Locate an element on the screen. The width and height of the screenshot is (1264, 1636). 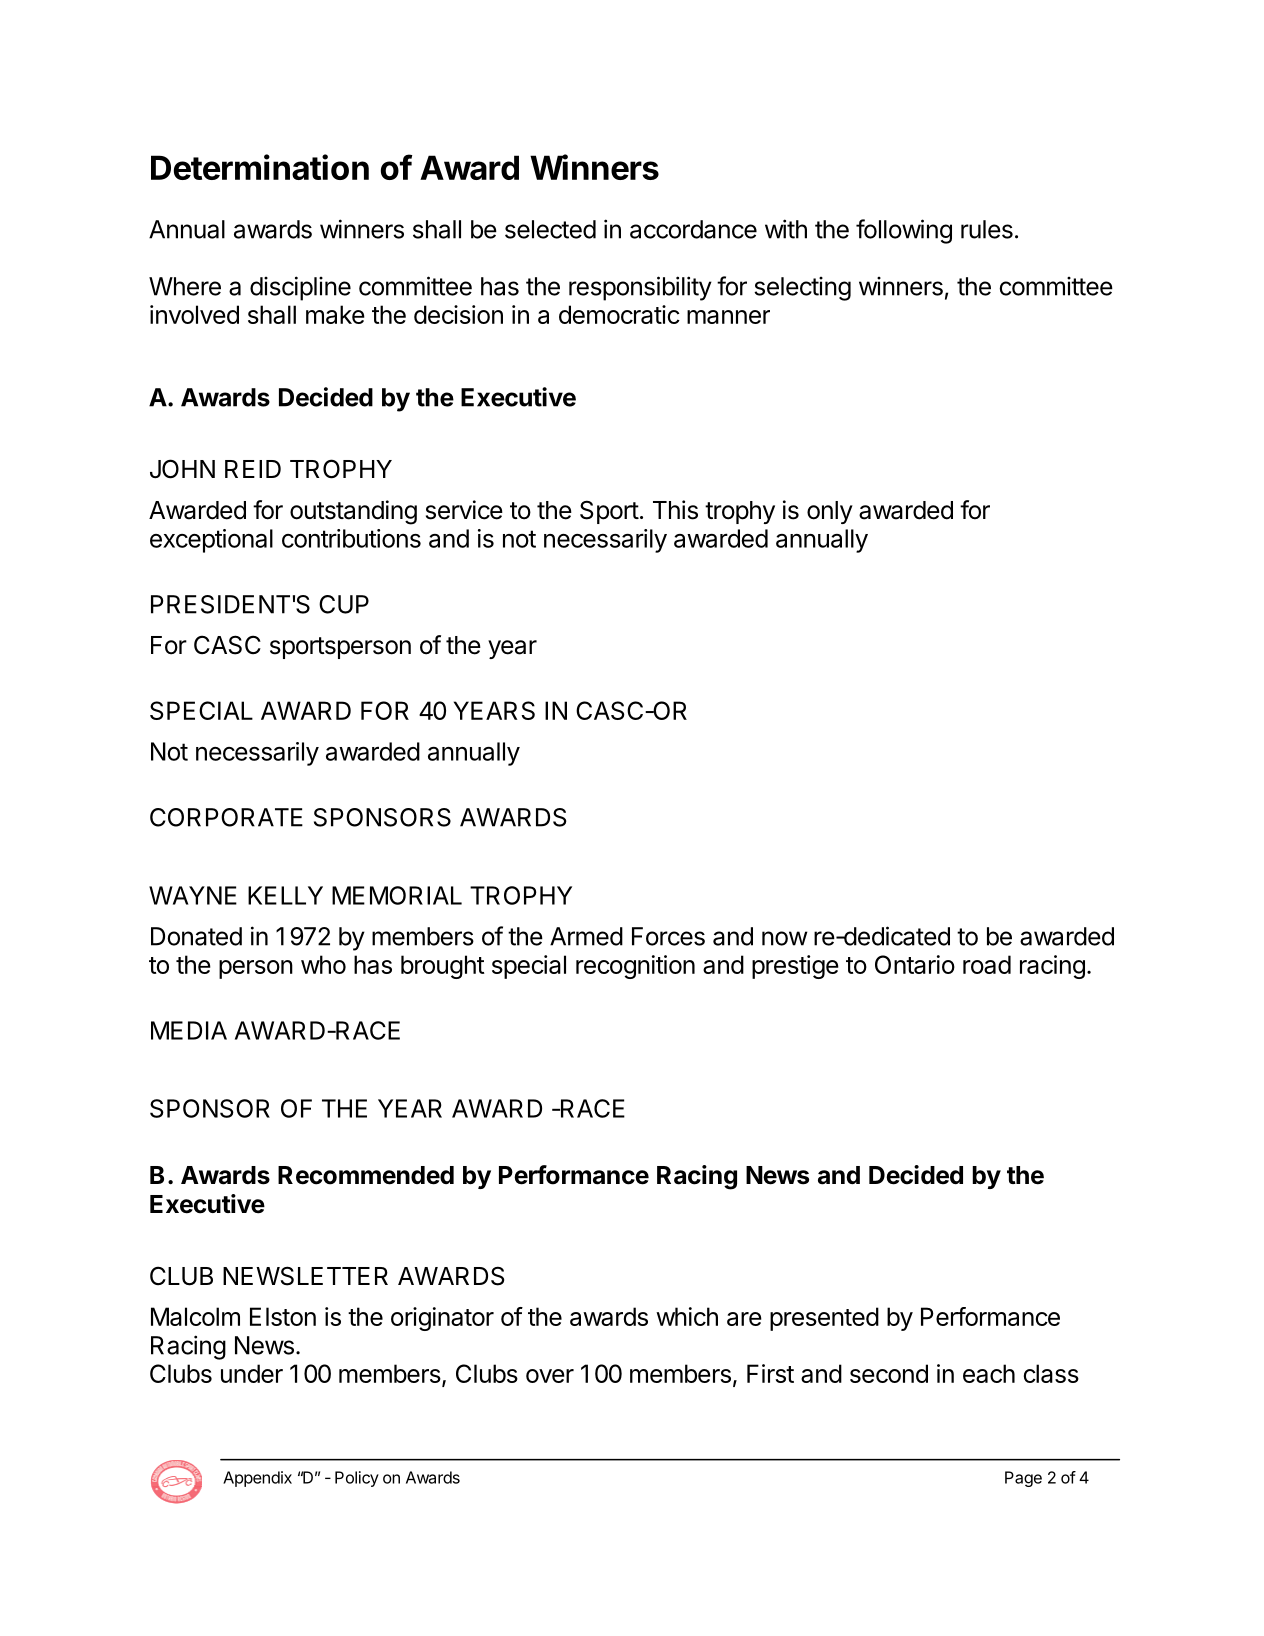
selected is located at coordinates (550, 229).
